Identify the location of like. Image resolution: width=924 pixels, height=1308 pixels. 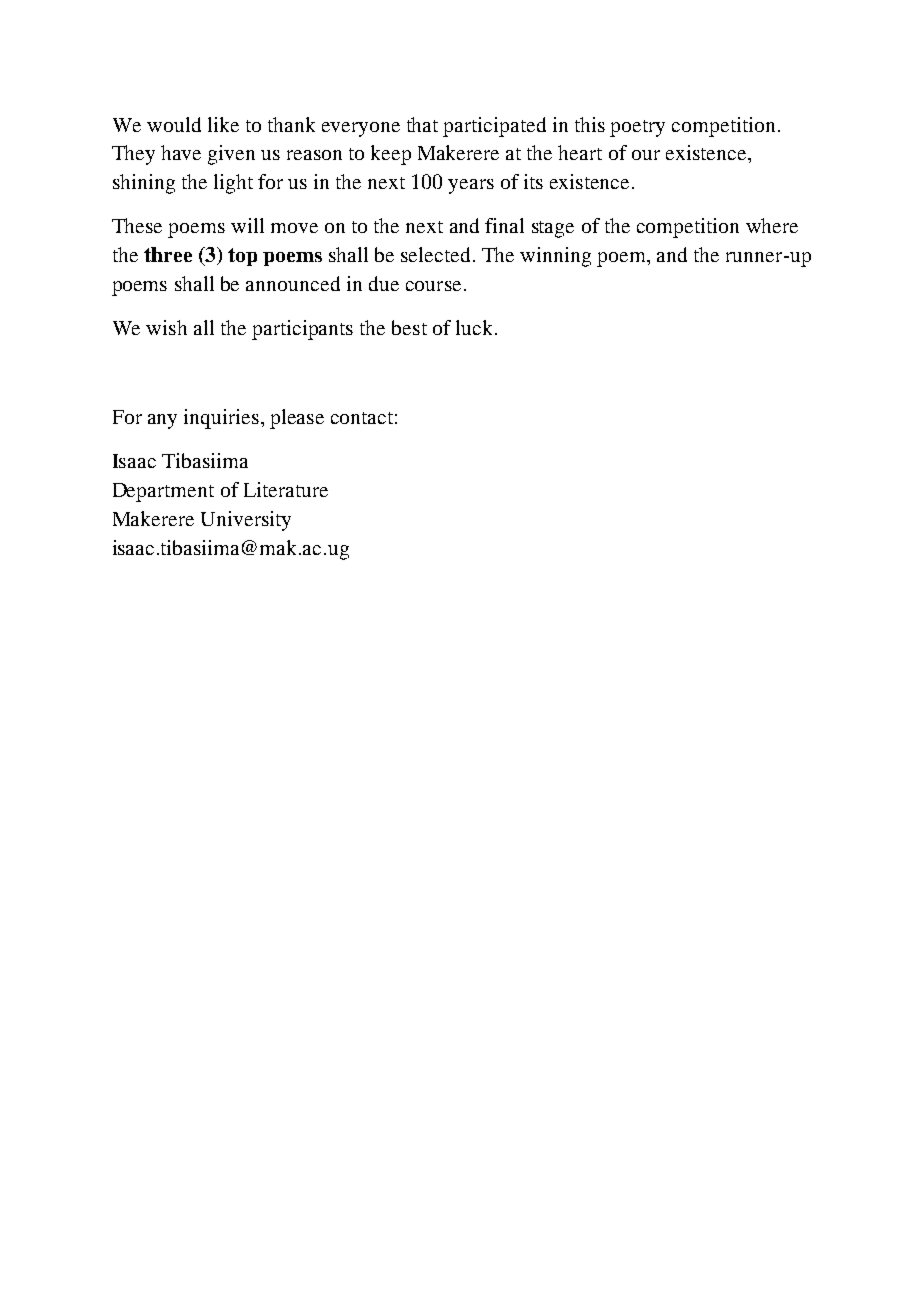
(223, 124).
